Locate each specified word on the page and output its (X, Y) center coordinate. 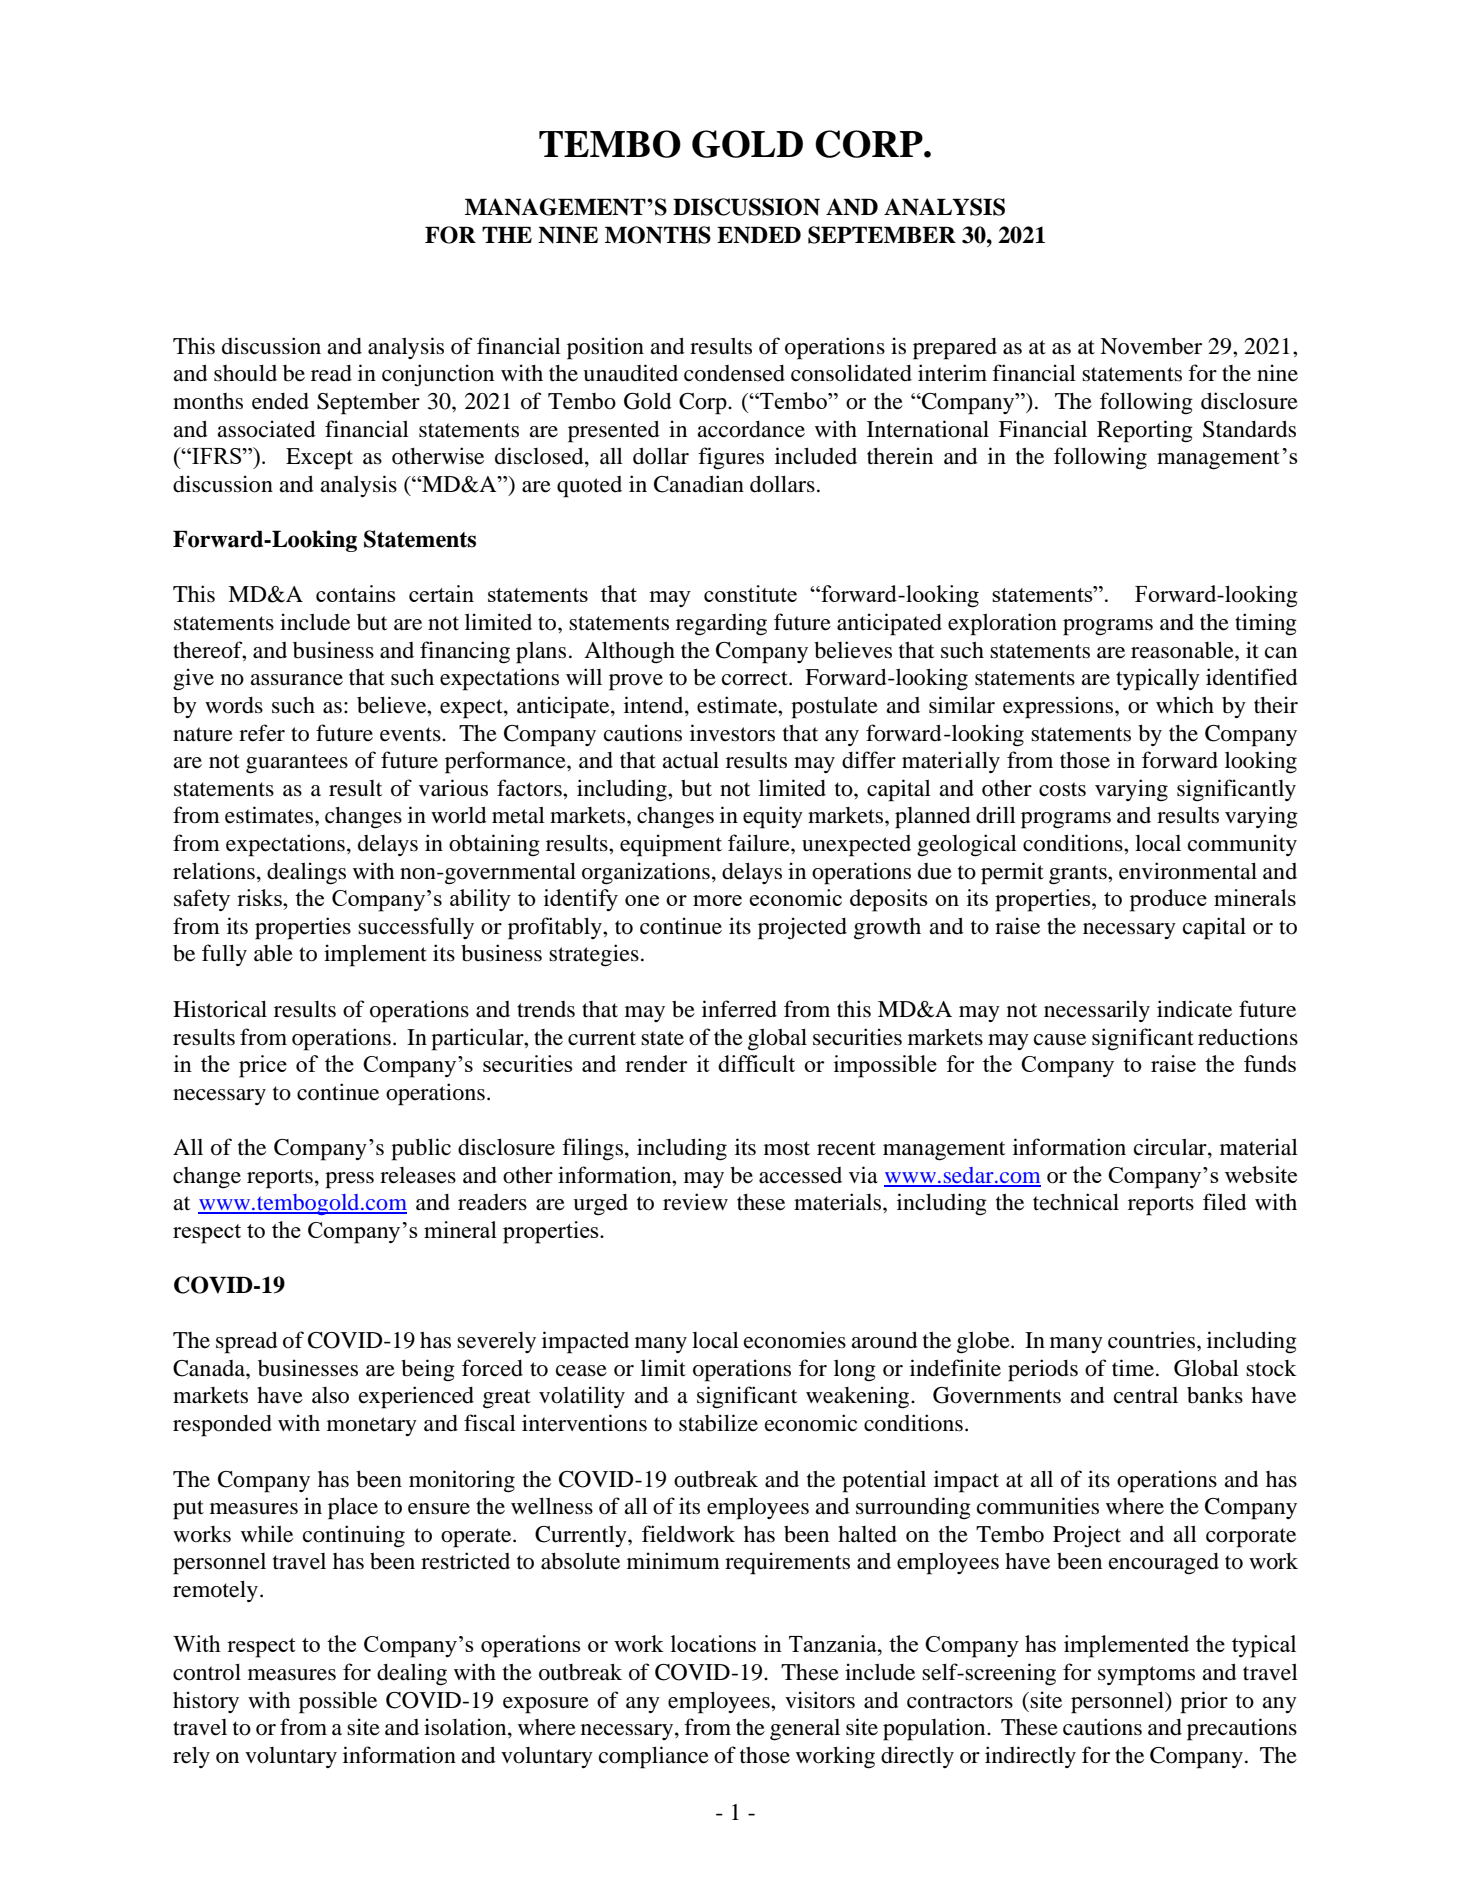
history (206, 1702)
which (1185, 704)
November (1151, 346)
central (1146, 1395)
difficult (756, 1063)
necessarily (1097, 1011)
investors (732, 733)
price (263, 1066)
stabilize (718, 1423)
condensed (734, 373)
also (330, 1395)
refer (262, 733)
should (245, 373)
